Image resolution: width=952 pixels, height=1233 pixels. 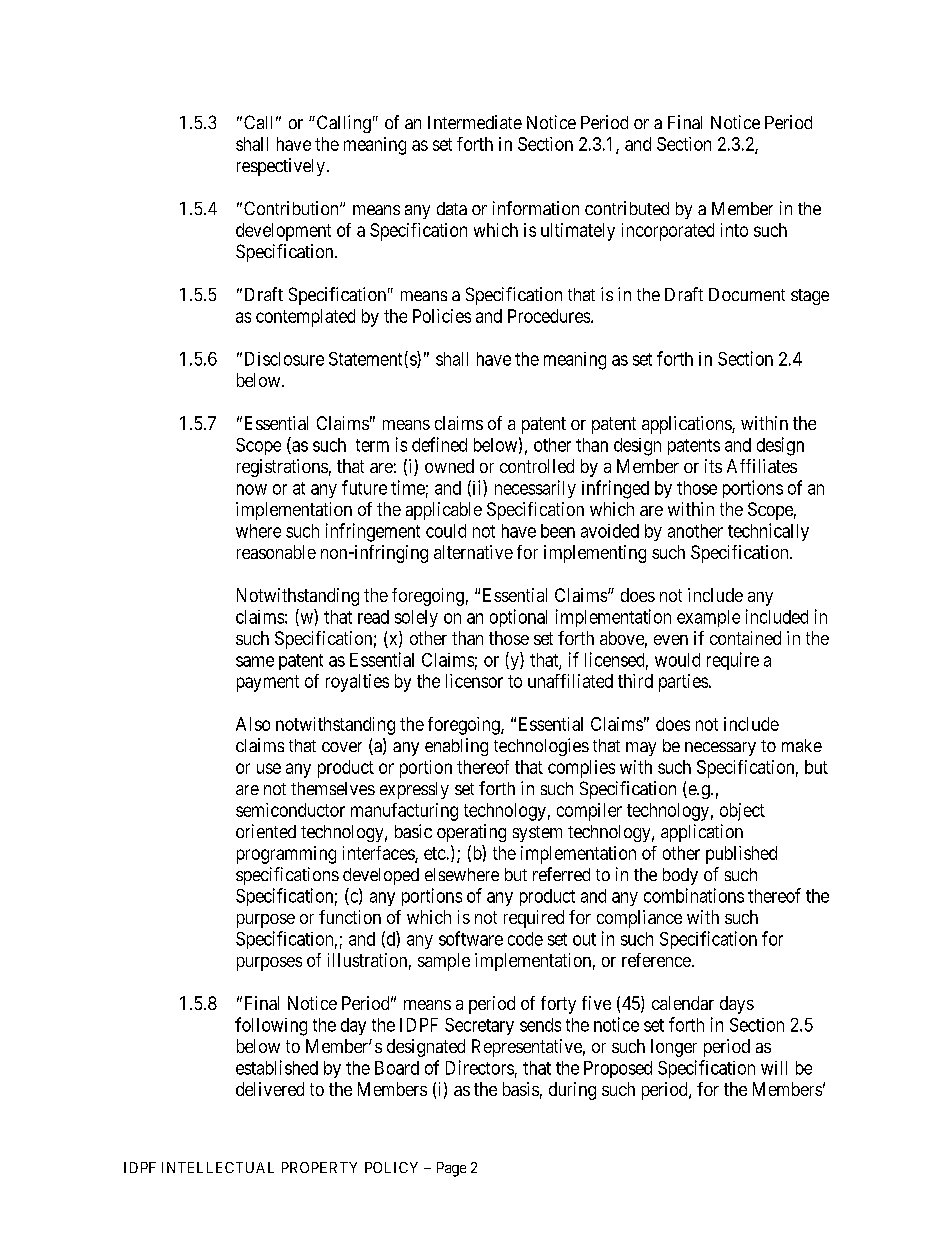 What do you see at coordinates (268, 683) in the screenshot?
I see `payment` at bounding box center [268, 683].
